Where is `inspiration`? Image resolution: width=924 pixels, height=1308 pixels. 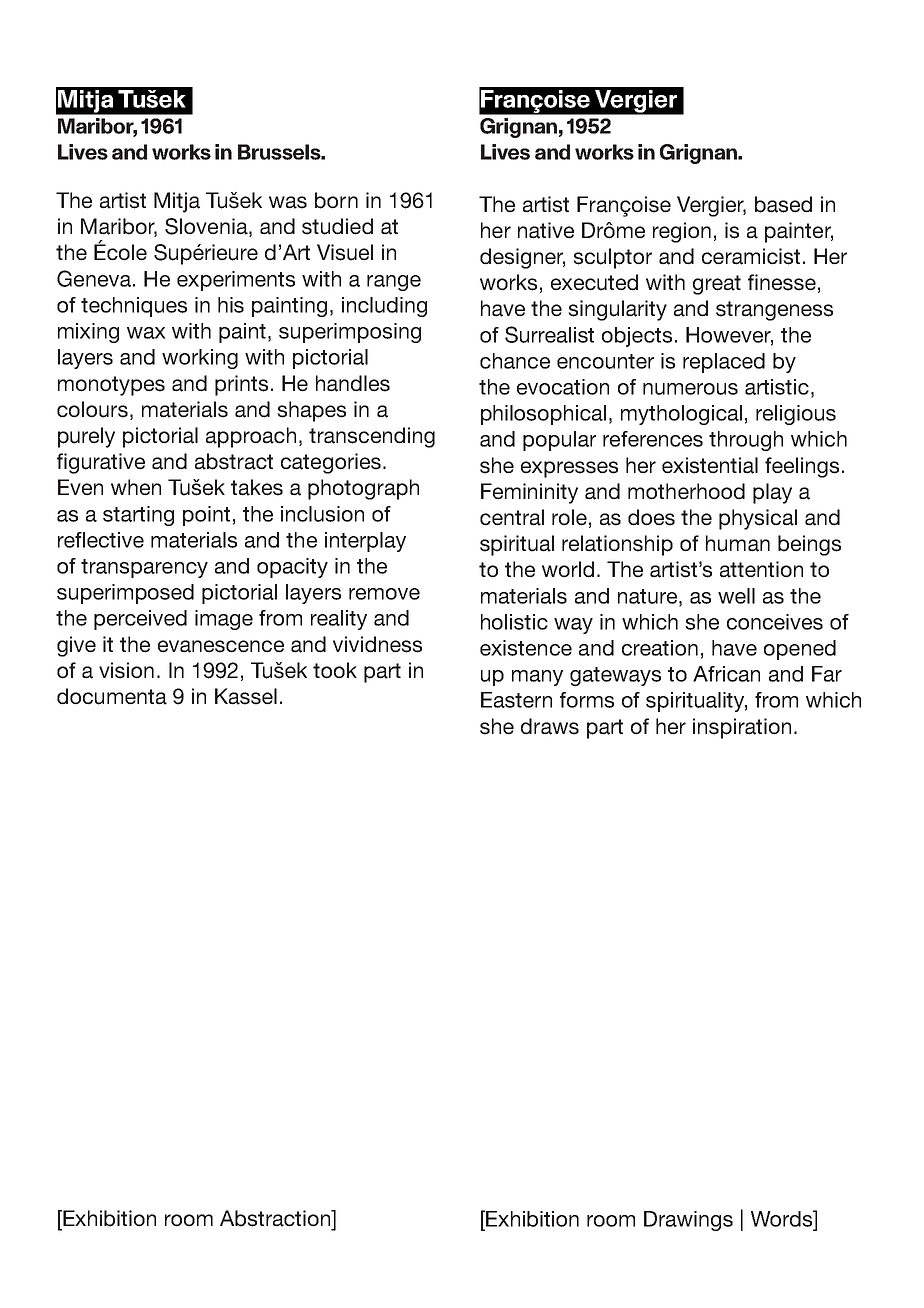
inspiration is located at coordinates (742, 728).
